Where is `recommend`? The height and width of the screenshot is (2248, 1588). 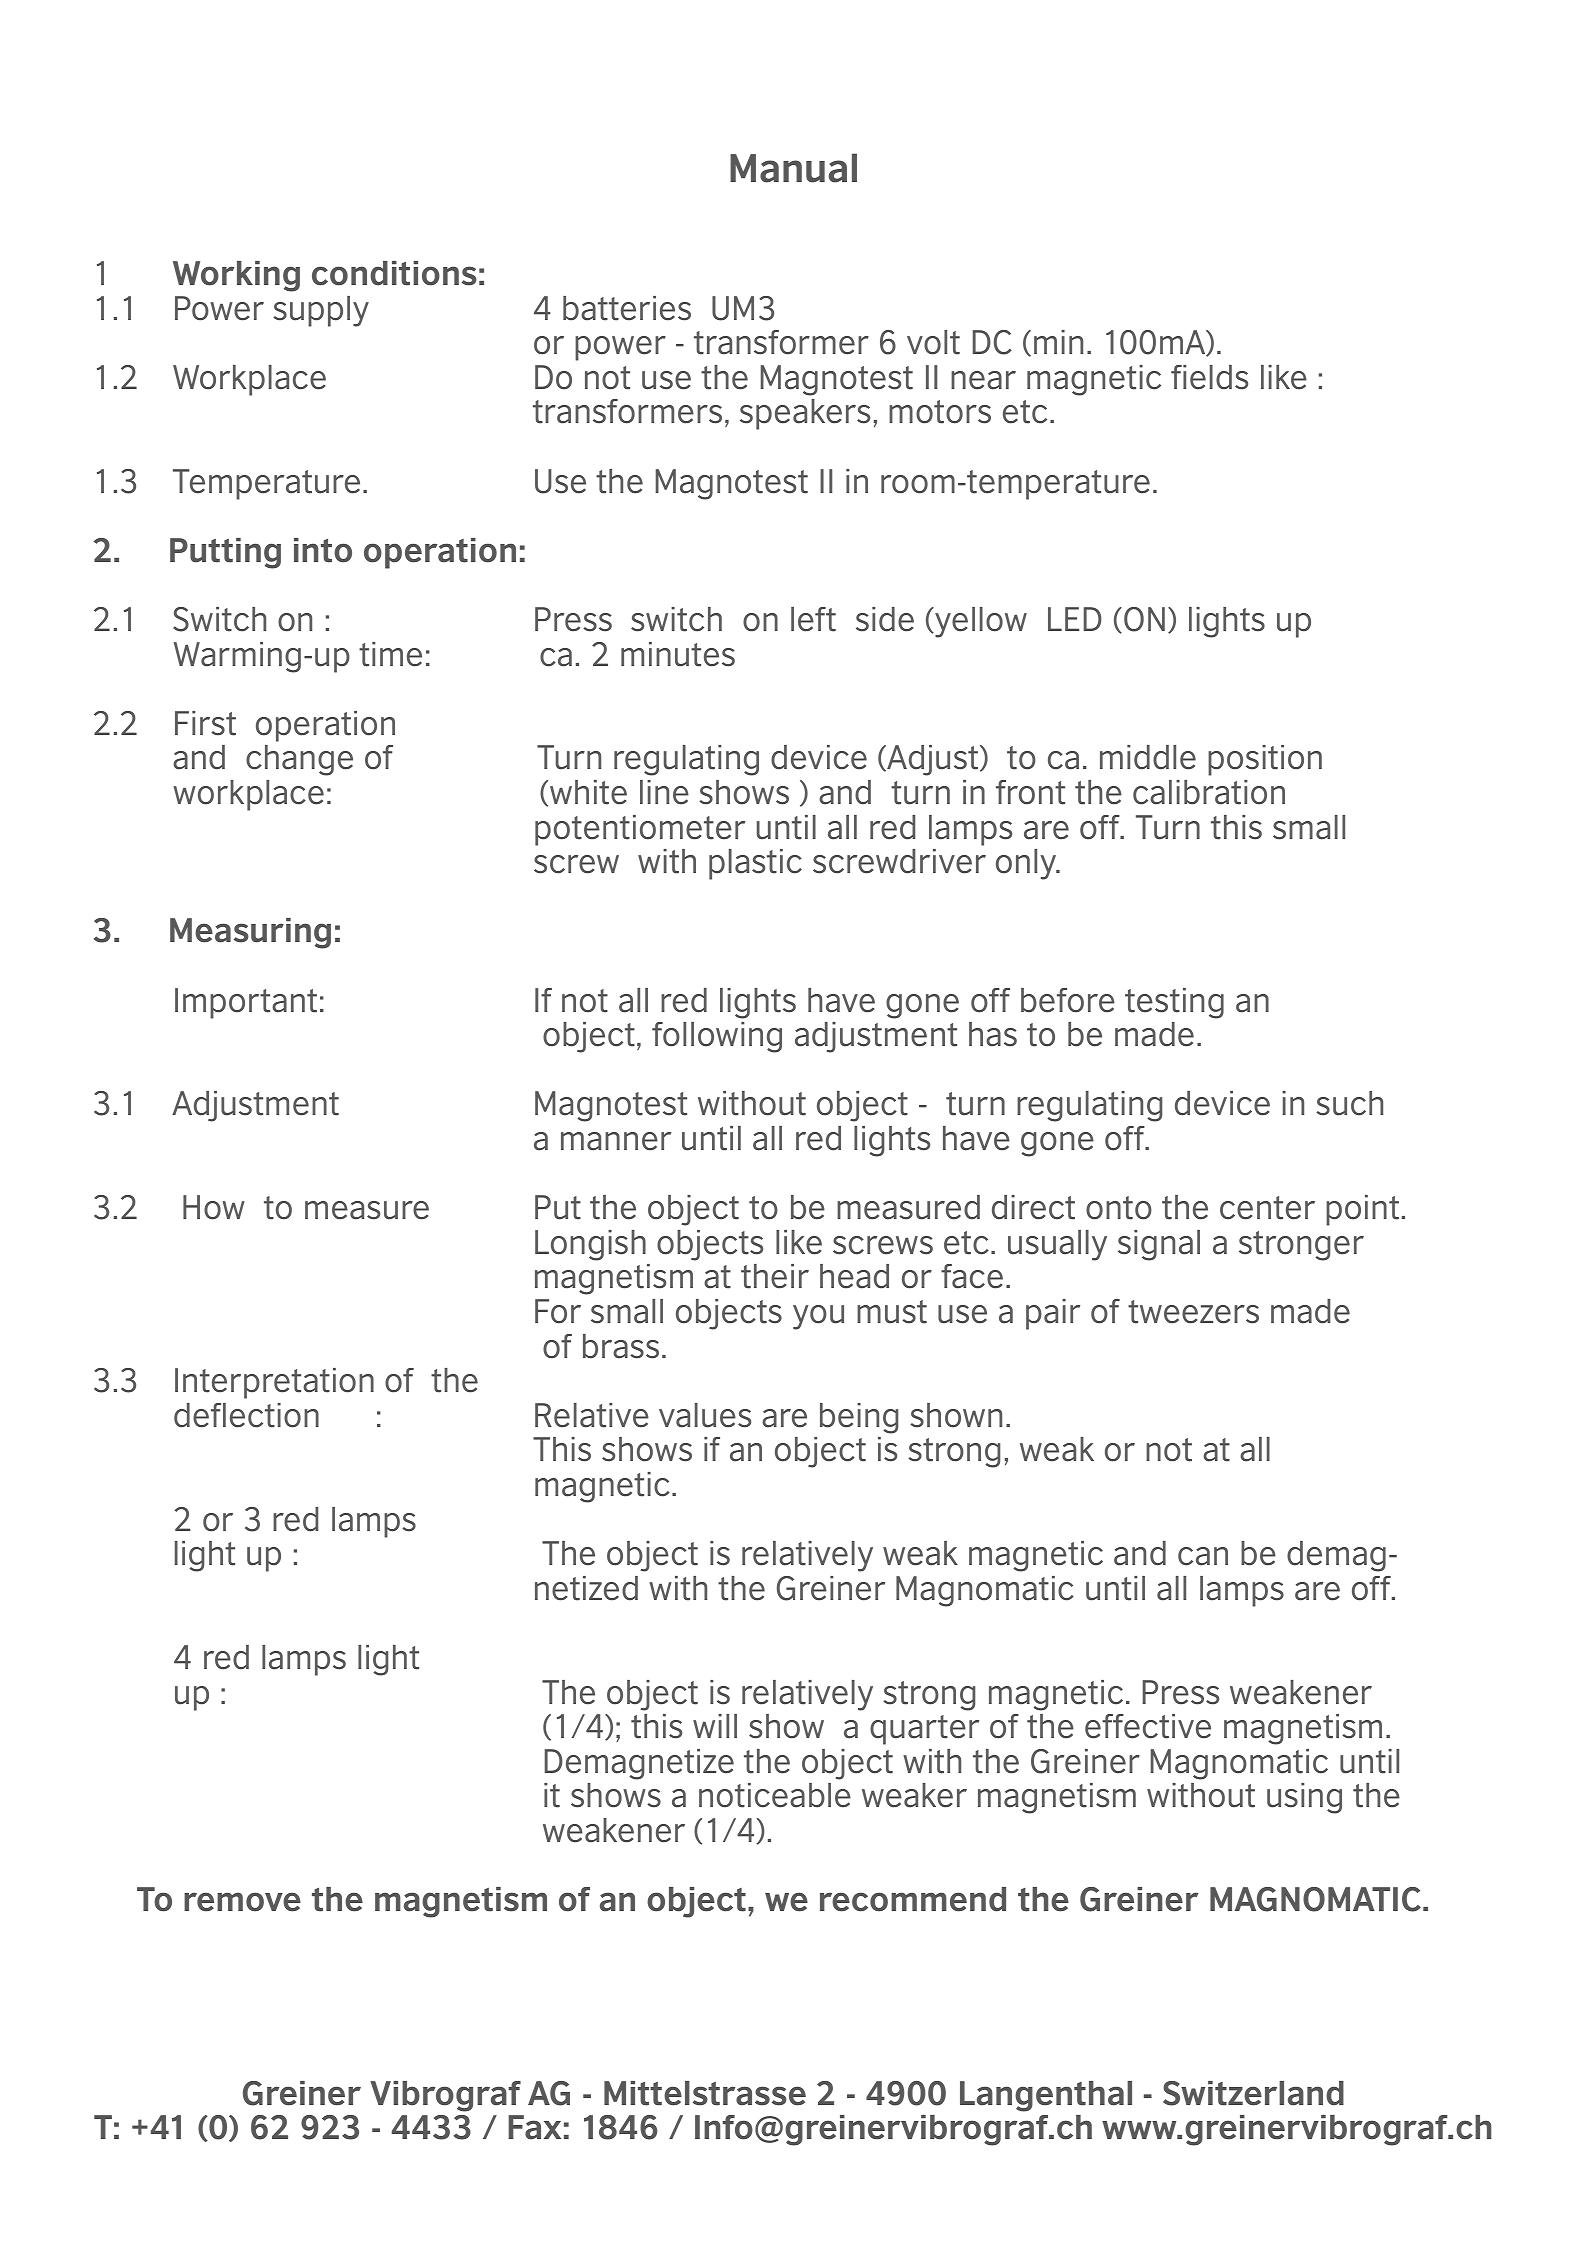 recommend is located at coordinates (913, 1899).
